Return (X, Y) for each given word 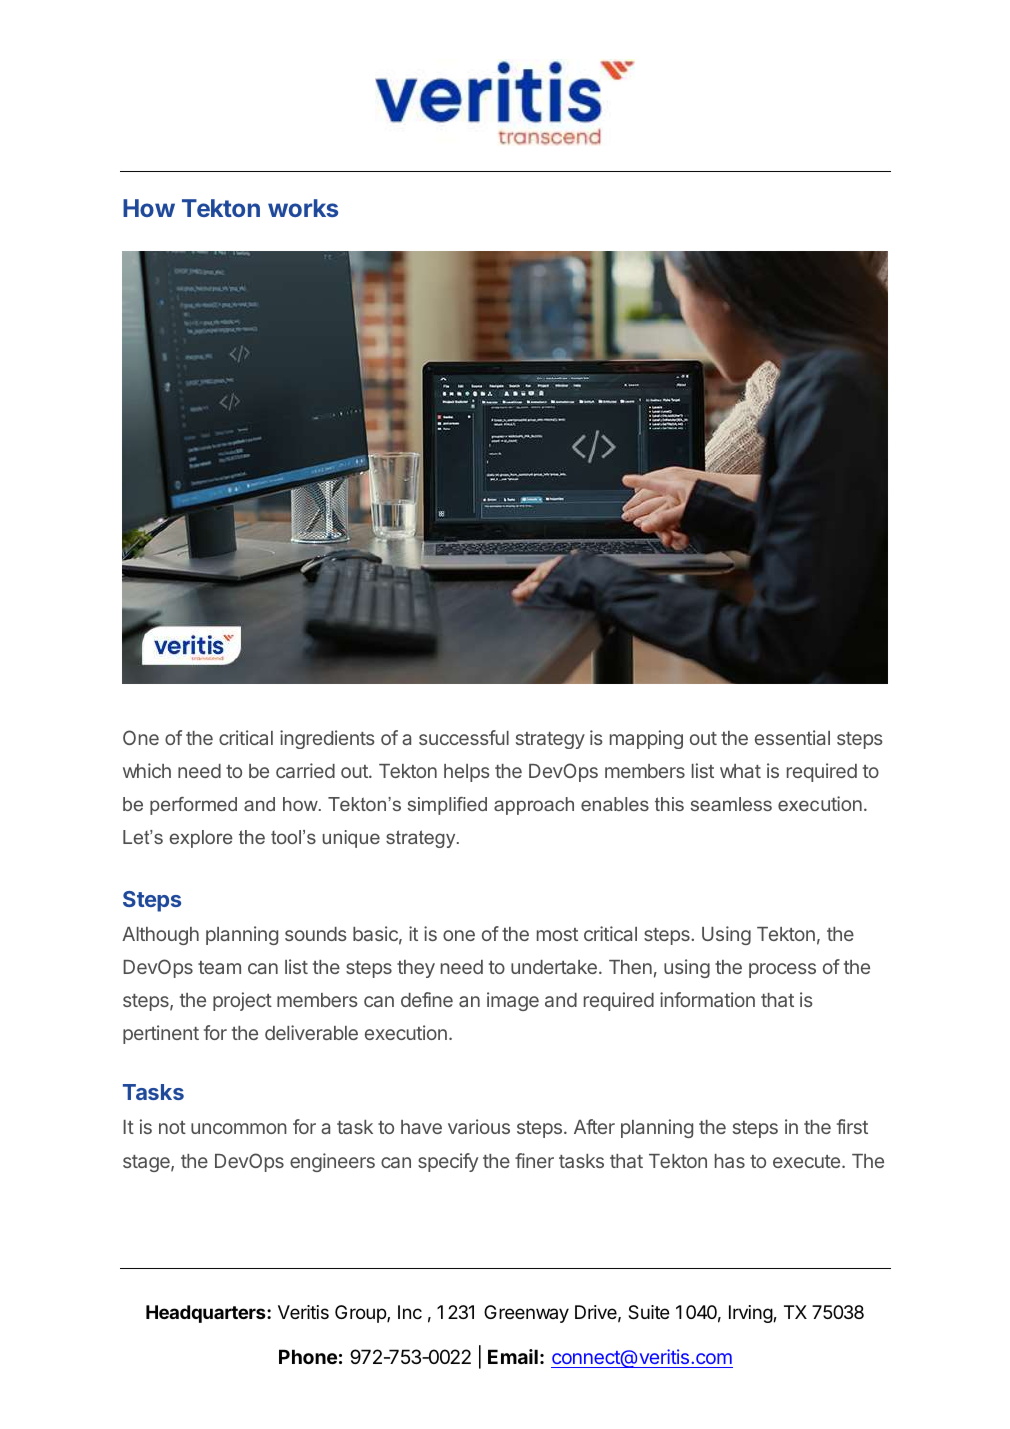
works (303, 208)
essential (792, 737)
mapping (646, 739)
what (740, 771)
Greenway (526, 1314)
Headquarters (207, 1314)
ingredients (327, 739)
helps (466, 773)
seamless (731, 804)
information (707, 999)
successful (464, 737)
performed (193, 806)
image (513, 1001)
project (242, 1001)
